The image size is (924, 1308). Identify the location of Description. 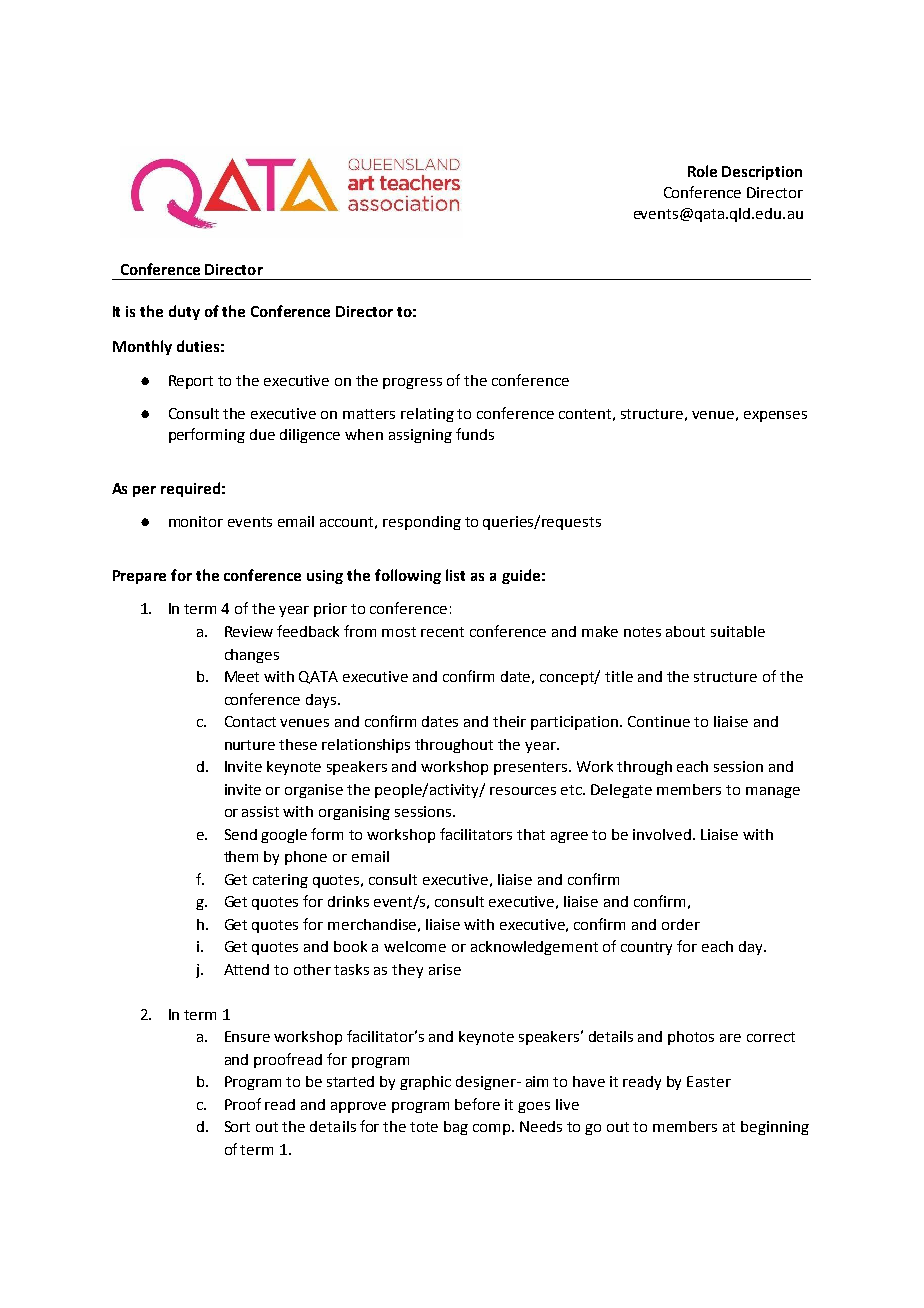
(762, 173).
